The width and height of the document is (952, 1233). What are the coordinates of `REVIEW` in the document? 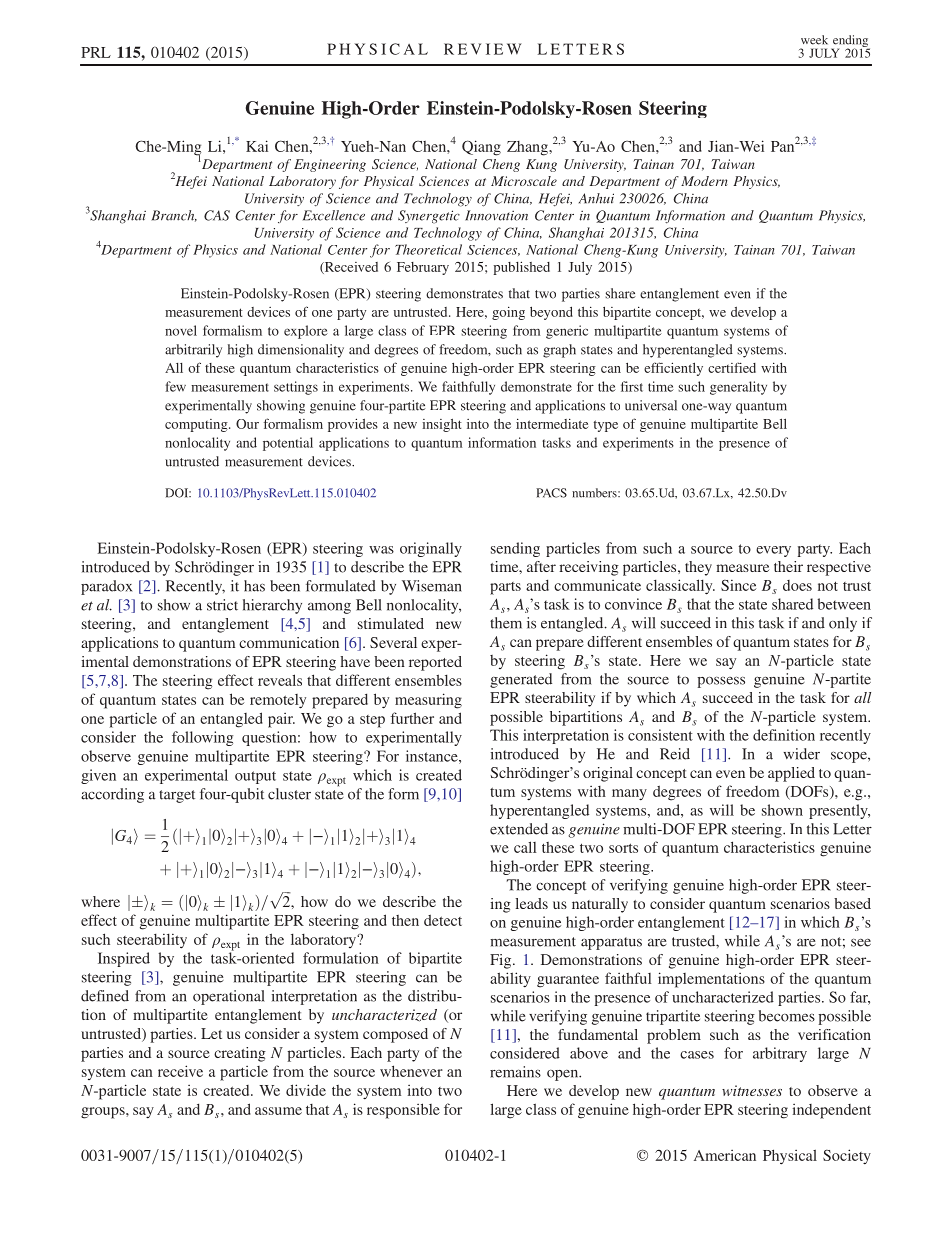 It's located at (483, 49).
